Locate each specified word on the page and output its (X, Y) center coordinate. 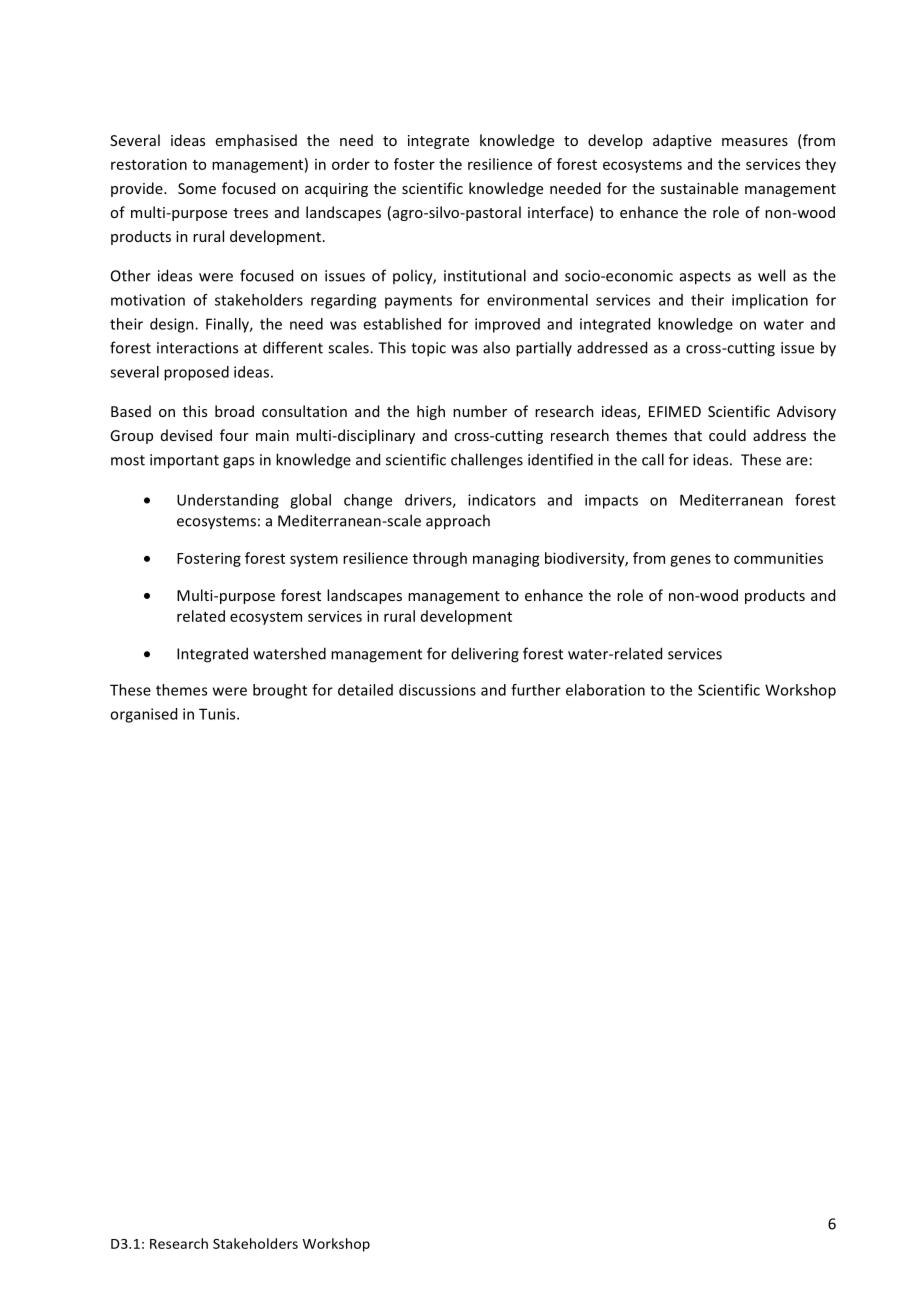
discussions (437, 690)
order (351, 164)
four (234, 435)
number (480, 411)
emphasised (256, 141)
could (727, 435)
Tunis (218, 714)
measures (755, 142)
